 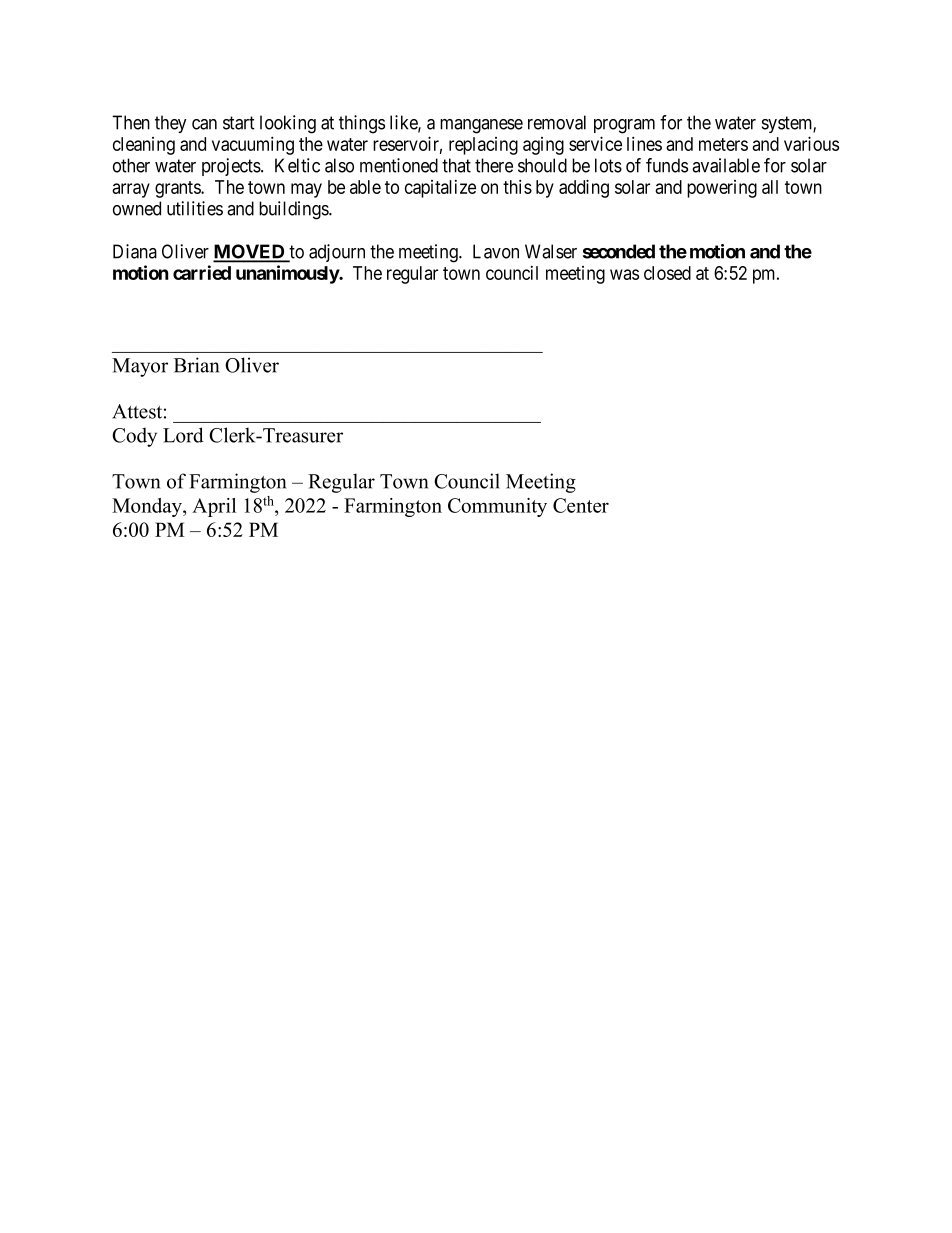 What do you see at coordinates (667, 273) in the screenshot?
I see `closed` at bounding box center [667, 273].
